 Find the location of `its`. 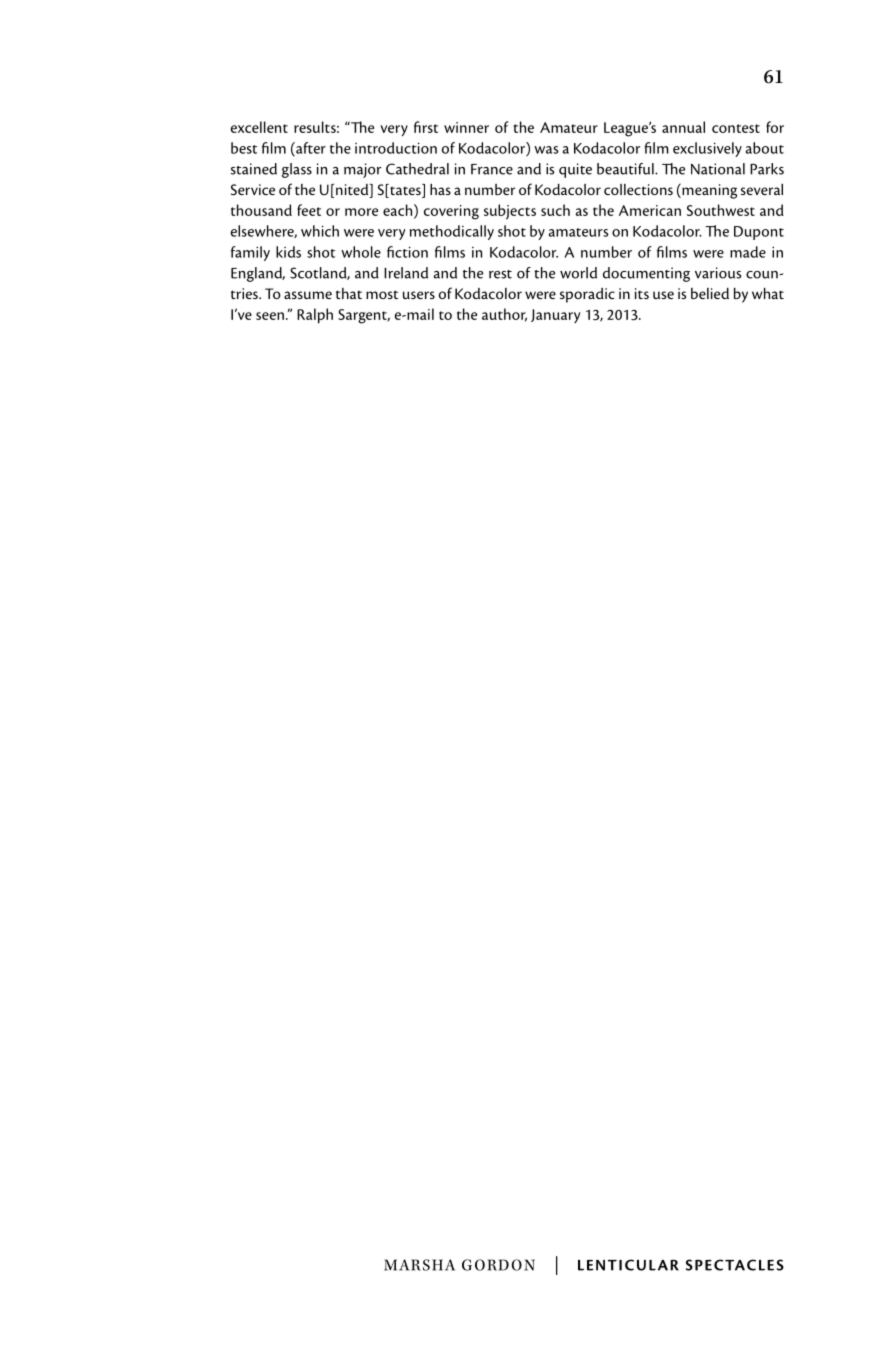

its is located at coordinates (642, 293).
